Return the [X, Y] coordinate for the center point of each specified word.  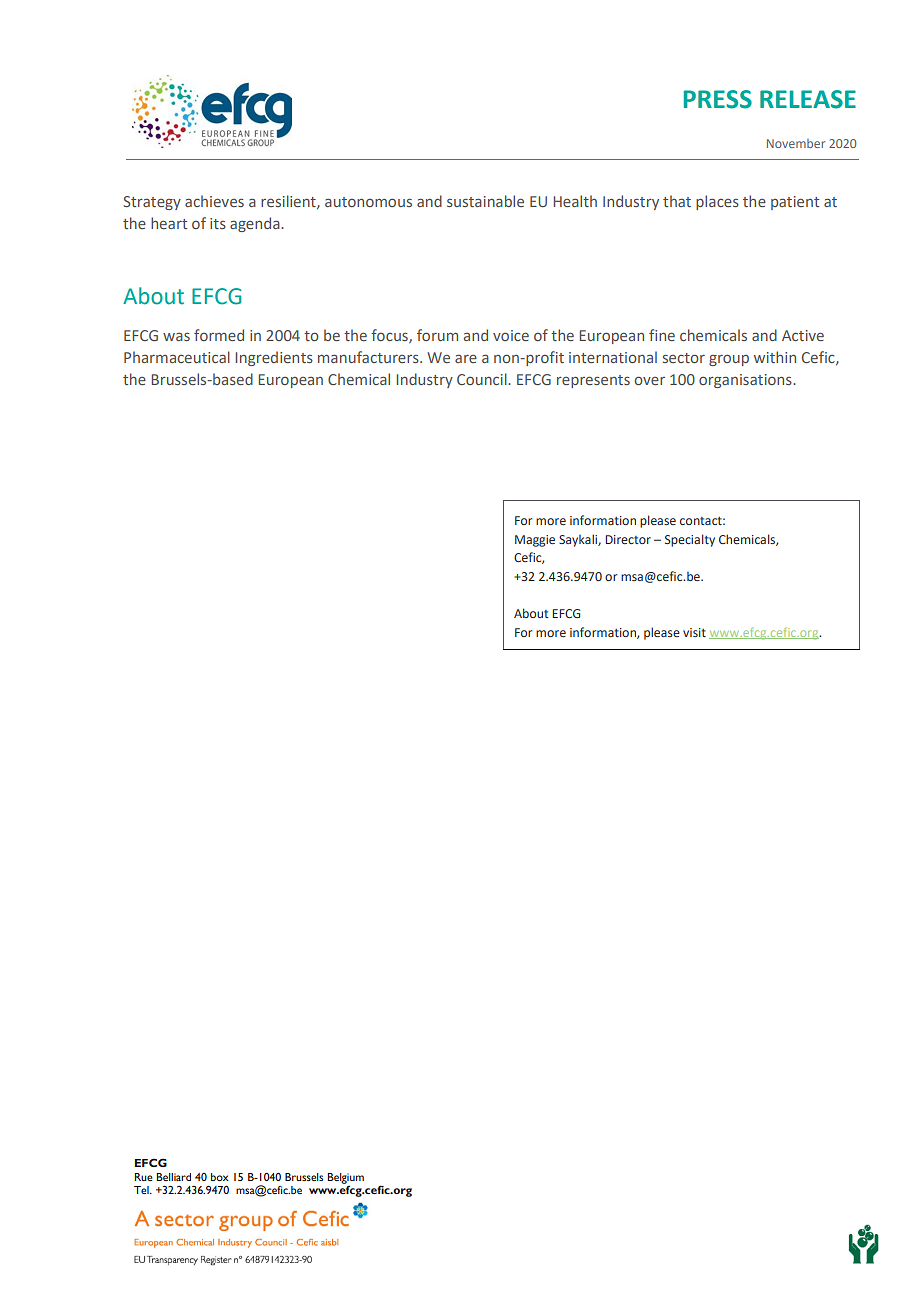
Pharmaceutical [177, 357]
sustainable [485, 201]
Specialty [690, 540]
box [220, 1177]
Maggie [535, 541]
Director [628, 539]
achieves [214, 201]
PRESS [718, 99]
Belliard [173, 1177]
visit [694, 632]
